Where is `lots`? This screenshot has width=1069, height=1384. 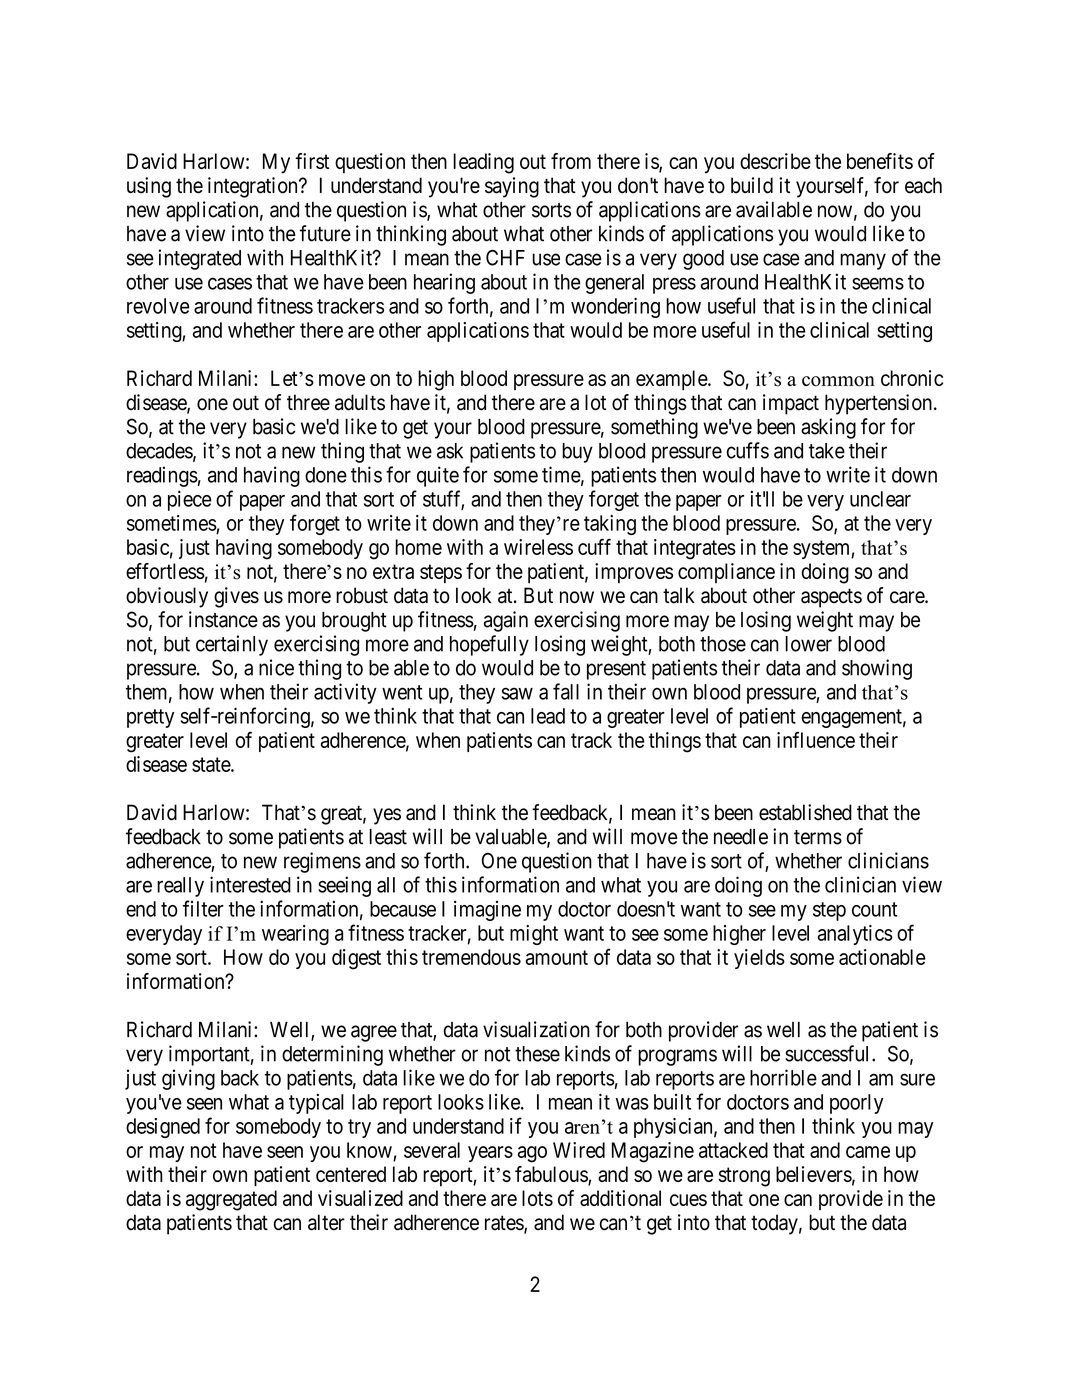
lots is located at coordinates (537, 1198).
